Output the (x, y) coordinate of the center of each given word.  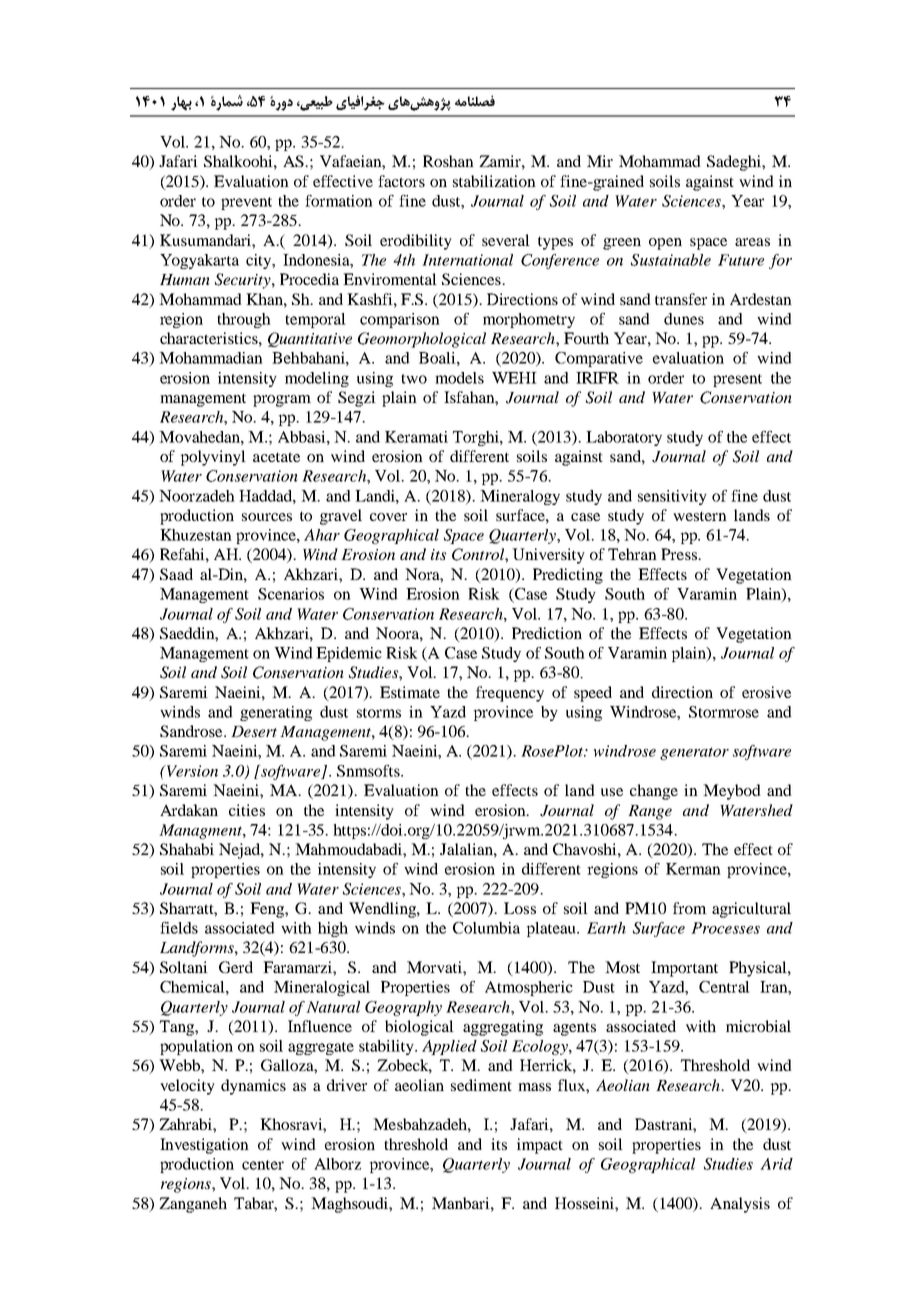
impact (540, 1146)
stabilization (494, 181)
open (665, 244)
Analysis (740, 1205)
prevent (246, 203)
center (263, 1165)
